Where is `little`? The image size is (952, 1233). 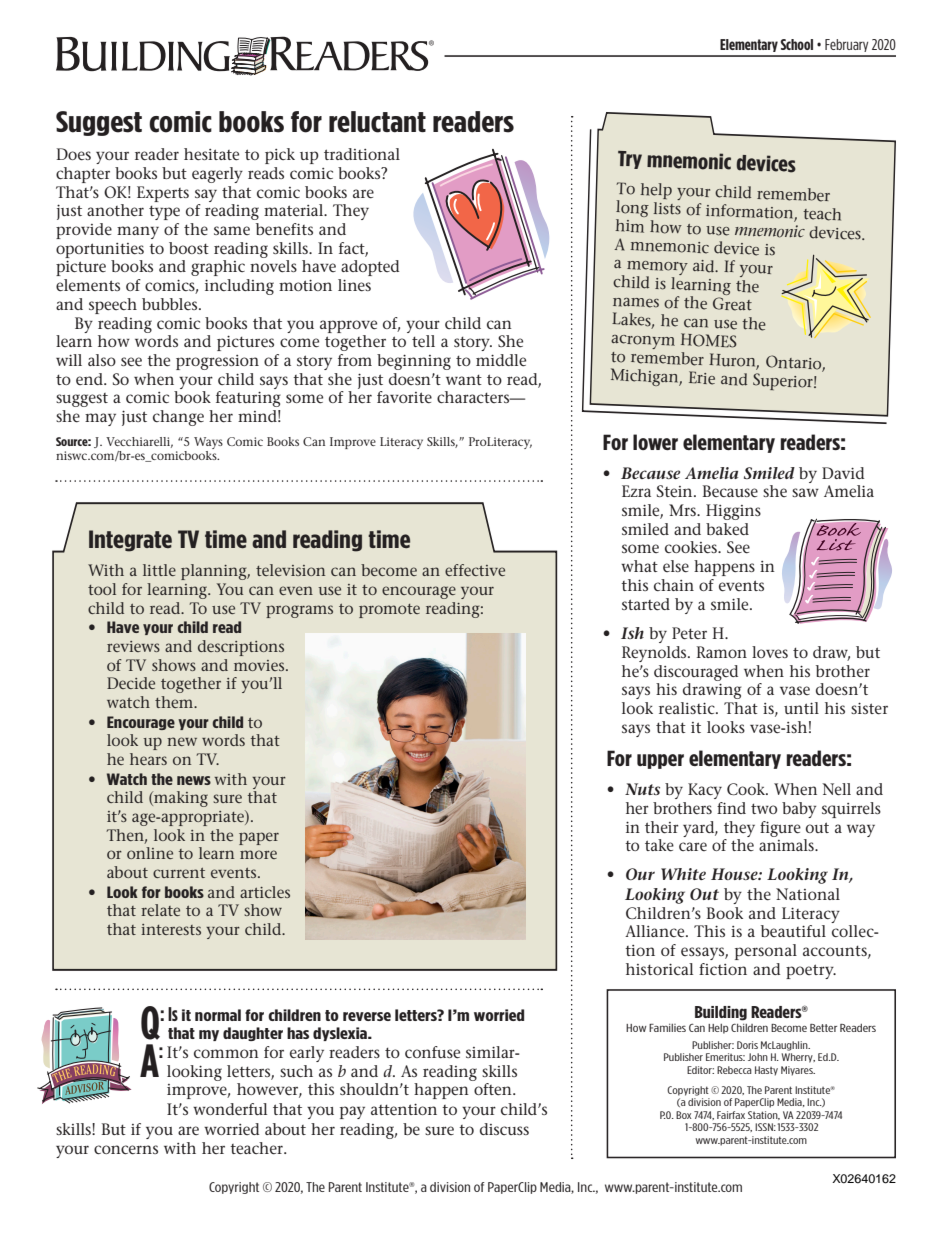
little is located at coordinates (159, 570).
